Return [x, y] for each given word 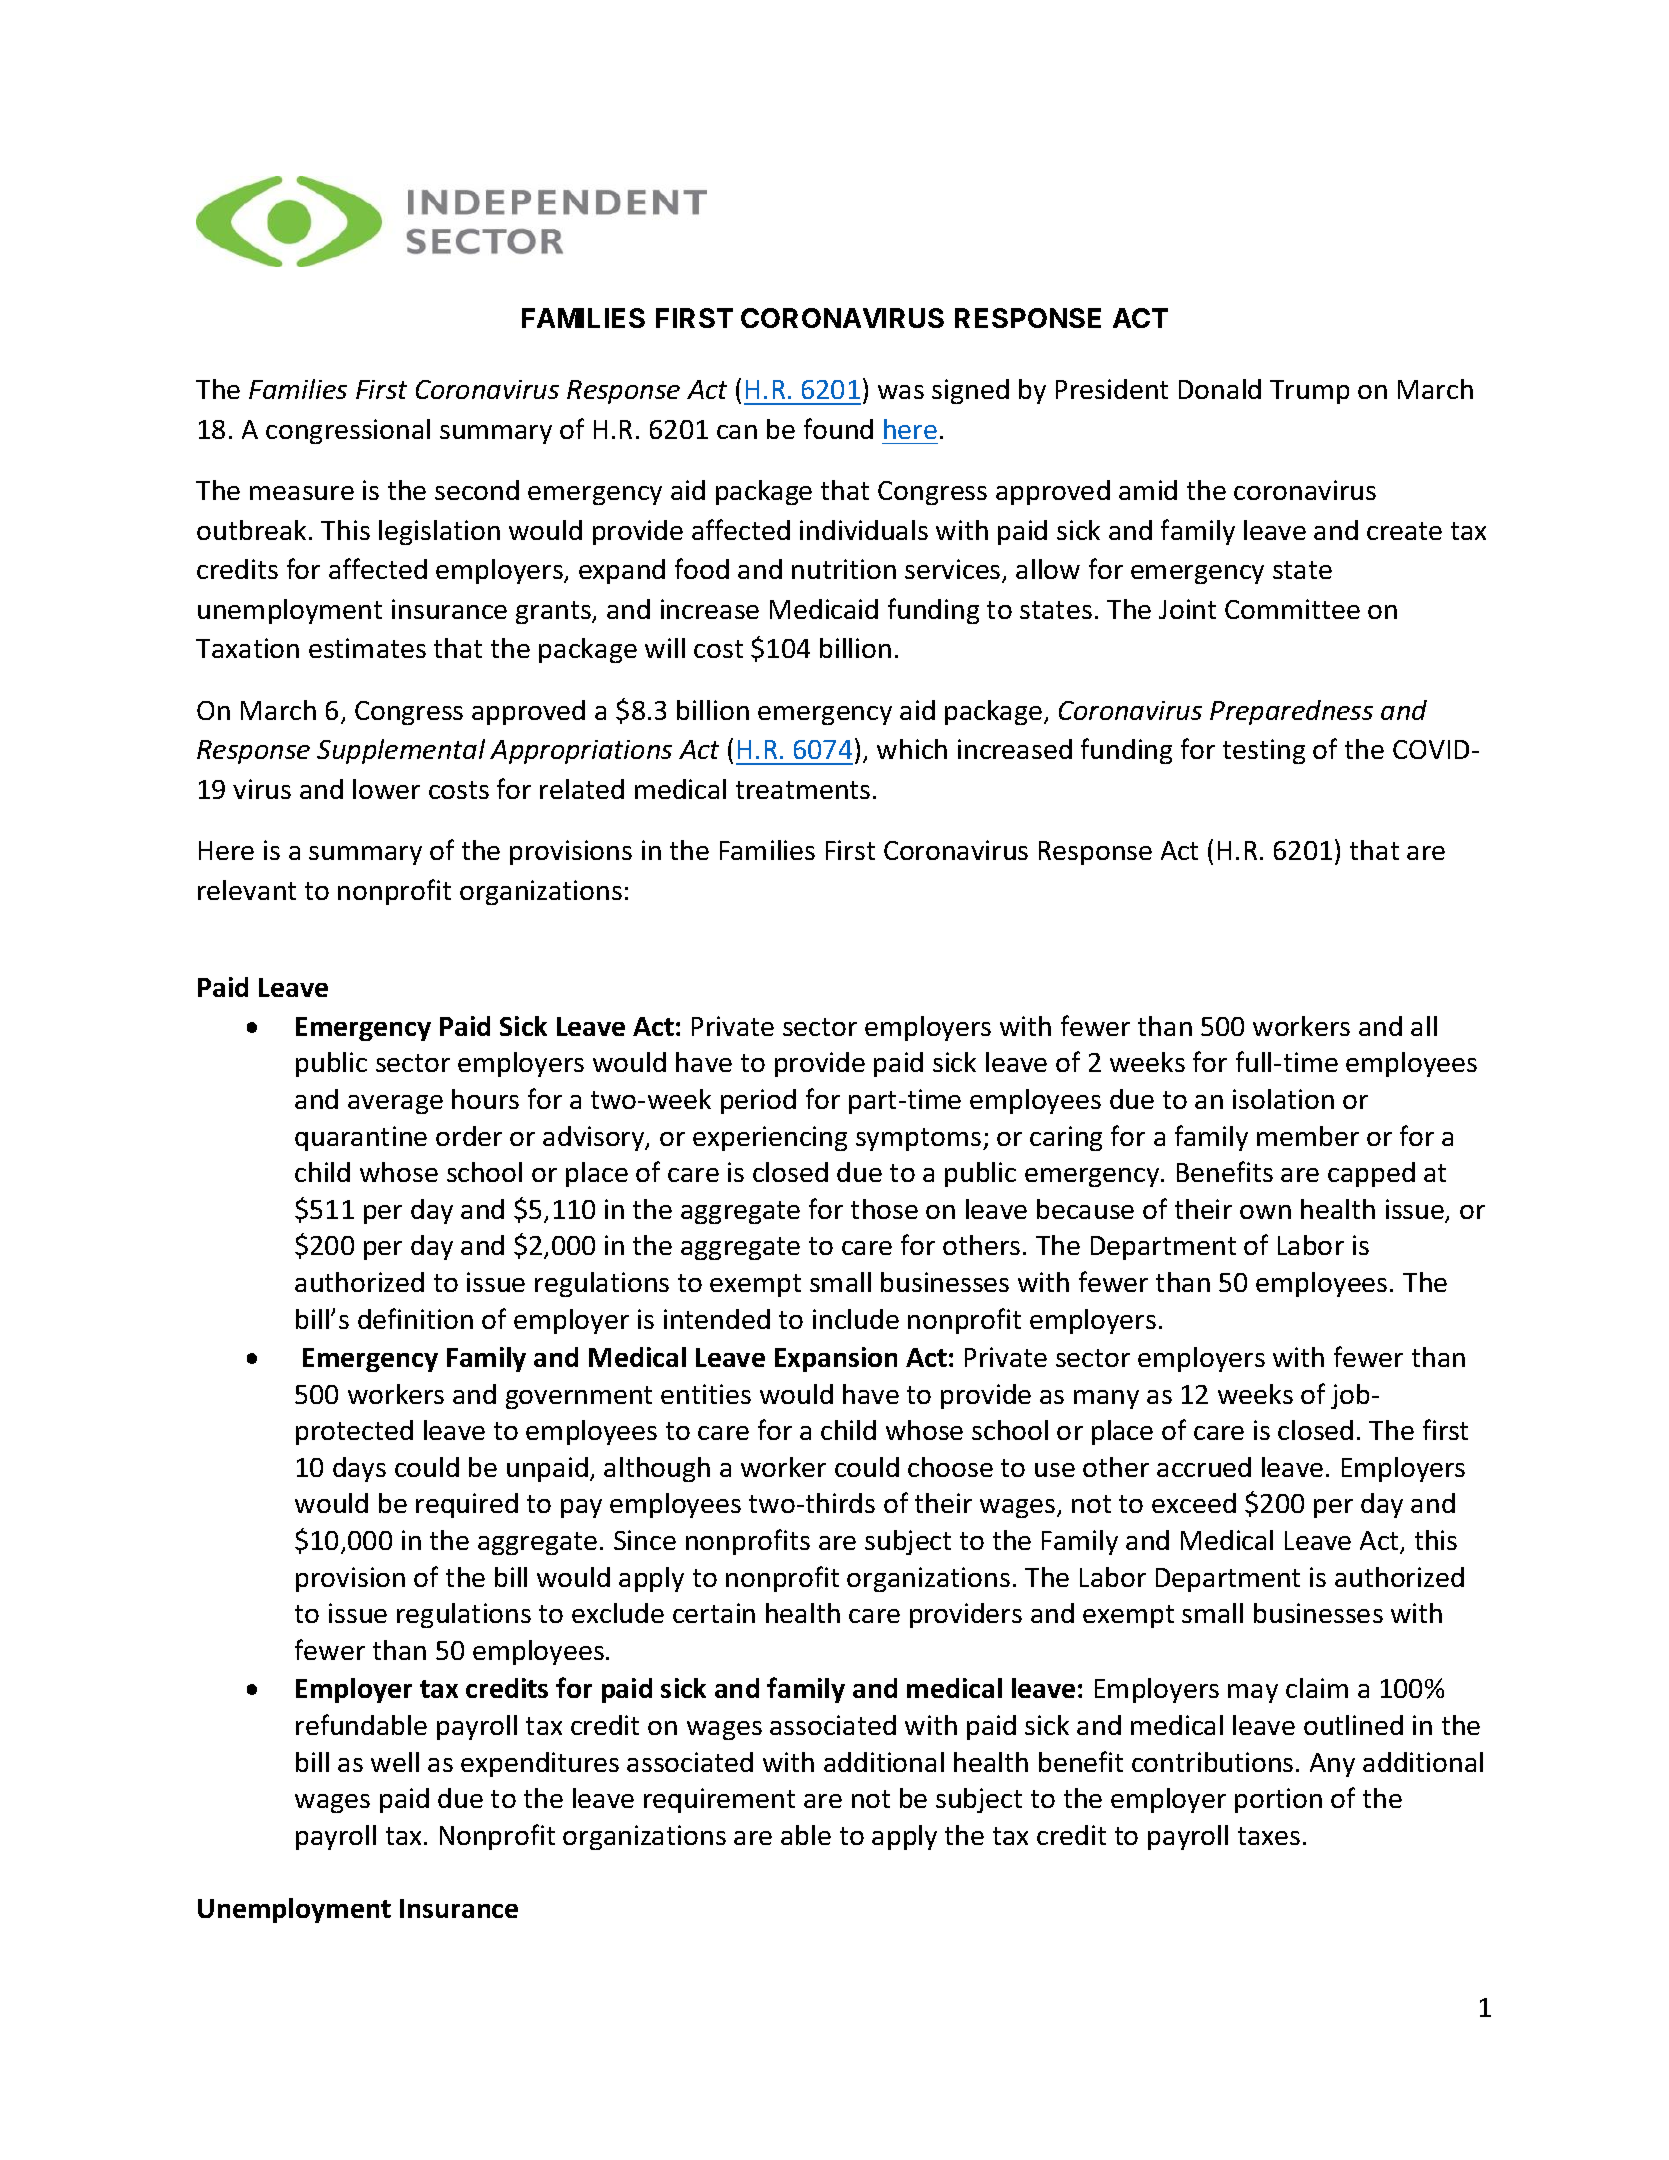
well [395, 1762]
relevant [247, 890]
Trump [1309, 392]
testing [1264, 751]
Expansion [836, 1359]
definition [415, 1318]
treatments [803, 790]
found [838, 428]
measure [302, 493]
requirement [719, 1800]
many [1106, 1399]
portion [1278, 1800]
